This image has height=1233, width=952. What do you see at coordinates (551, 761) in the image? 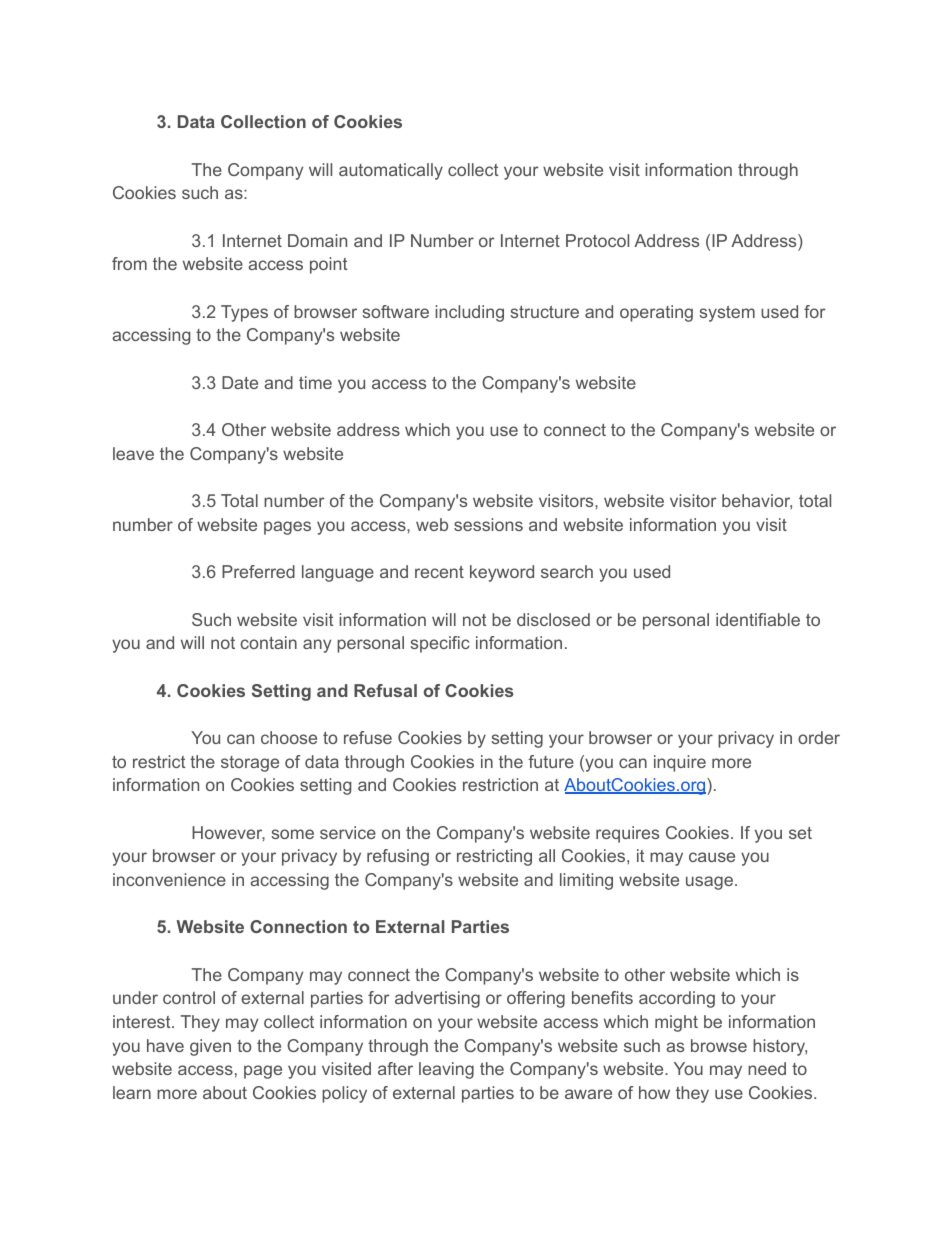
I see `future` at bounding box center [551, 761].
